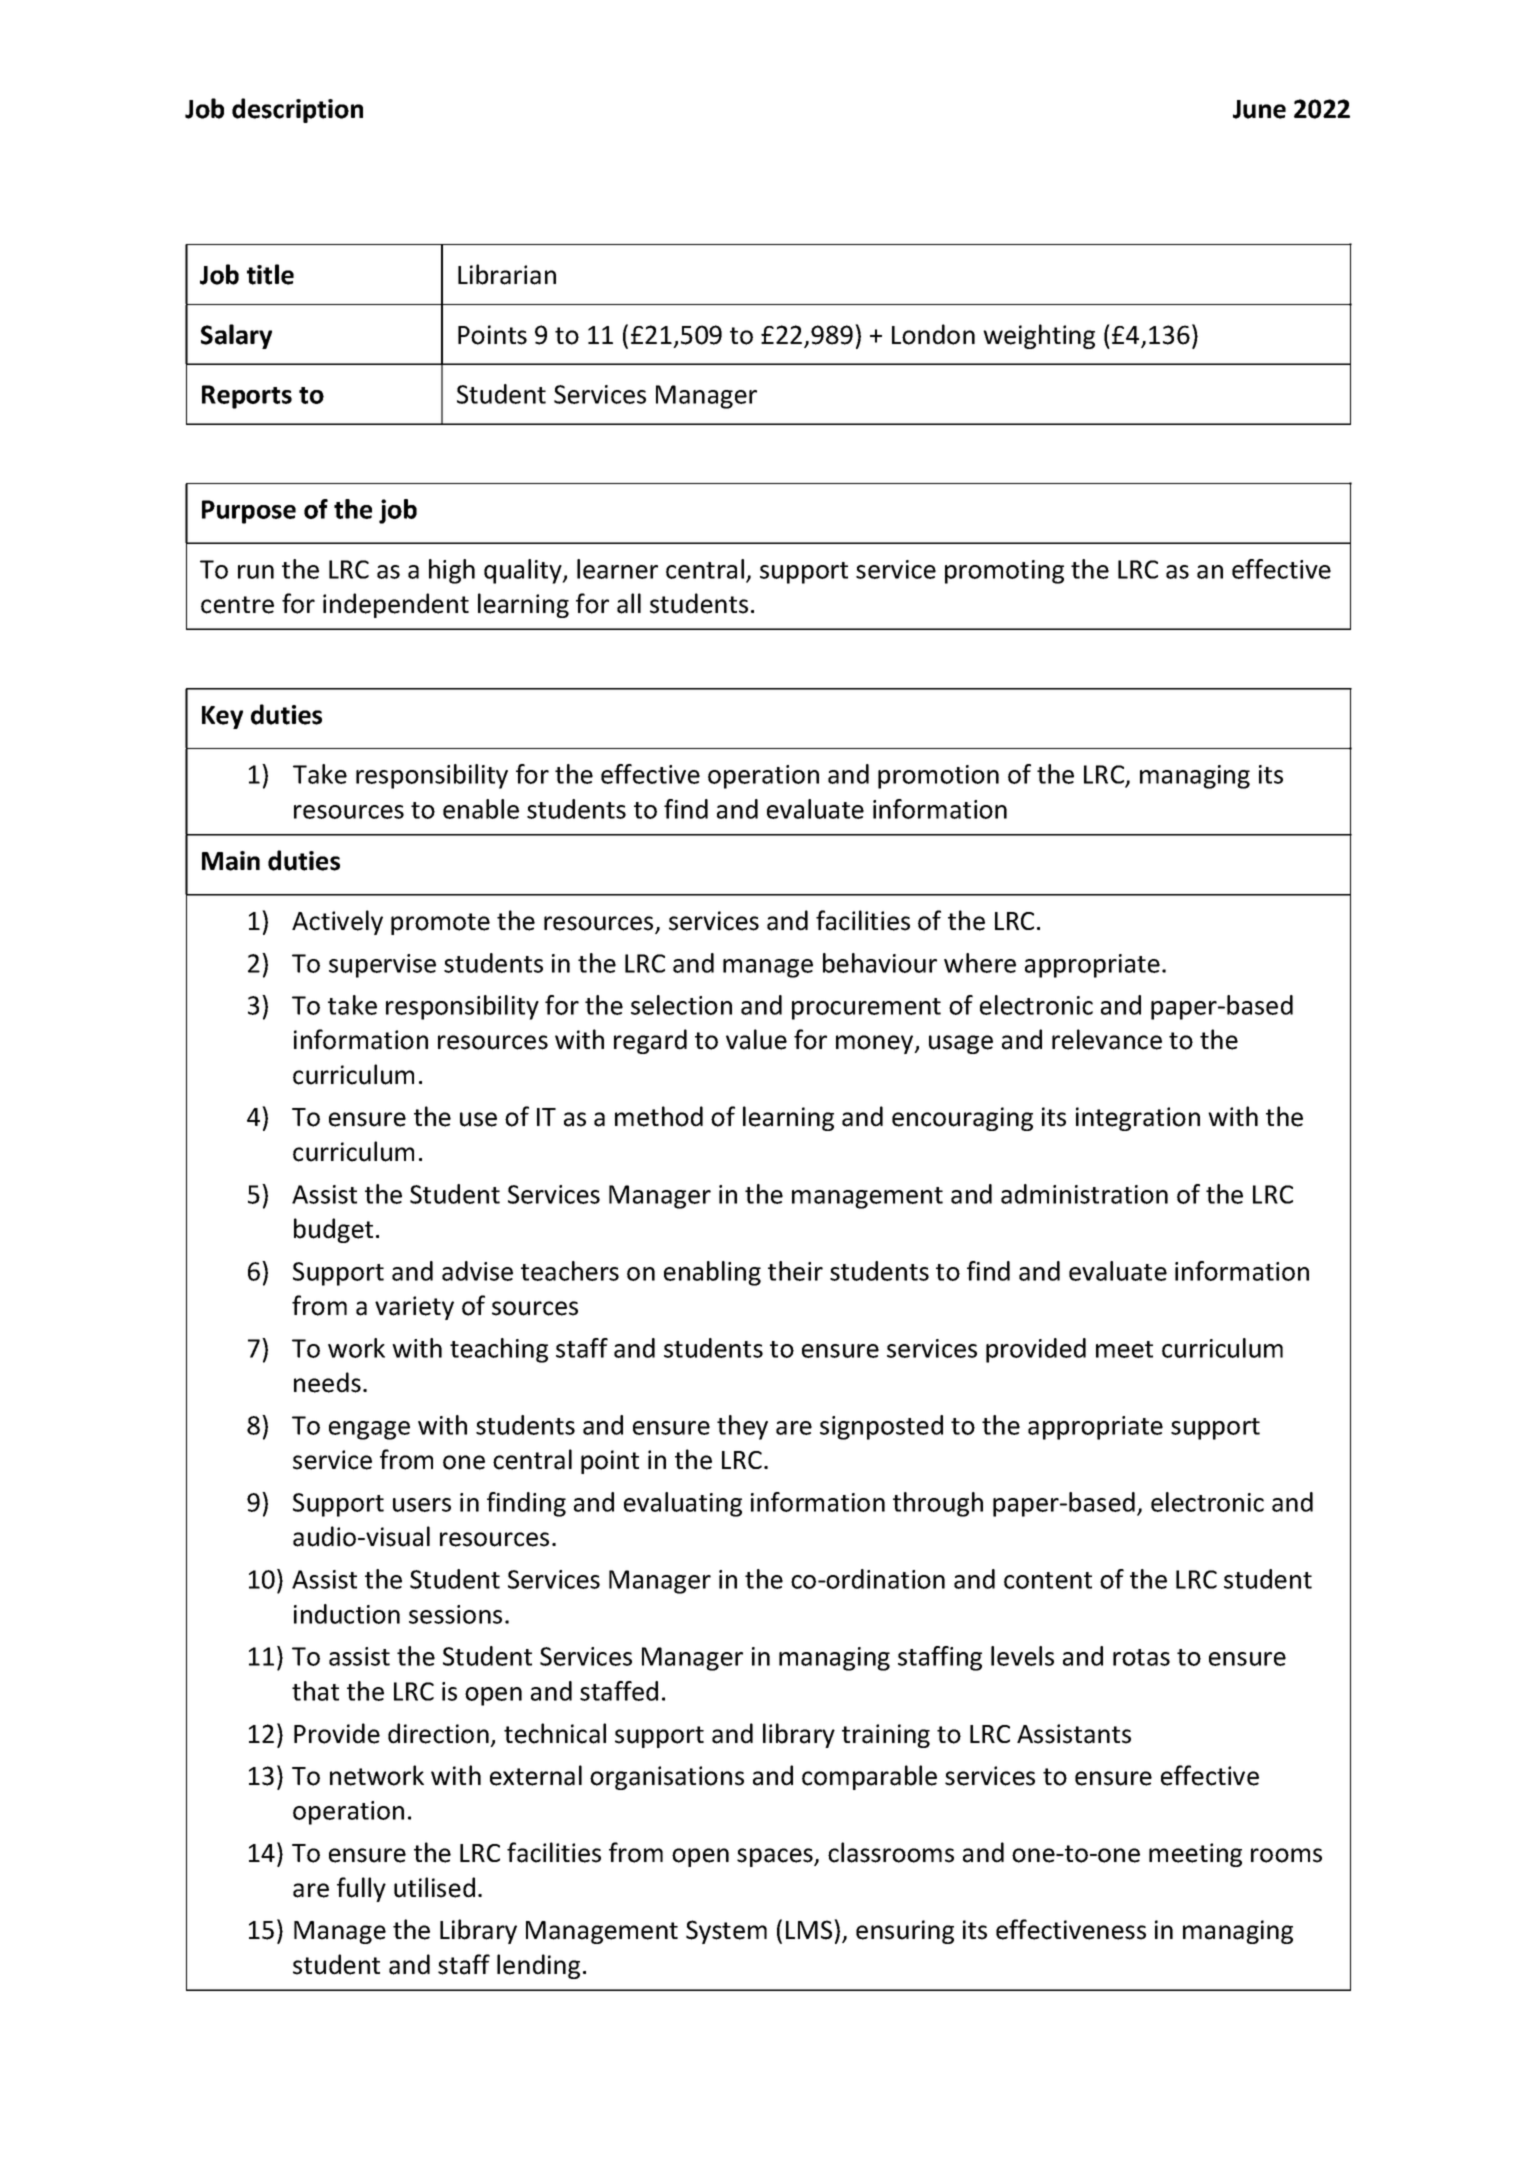  What do you see at coordinates (297, 110) in the document?
I see `description` at bounding box center [297, 110].
